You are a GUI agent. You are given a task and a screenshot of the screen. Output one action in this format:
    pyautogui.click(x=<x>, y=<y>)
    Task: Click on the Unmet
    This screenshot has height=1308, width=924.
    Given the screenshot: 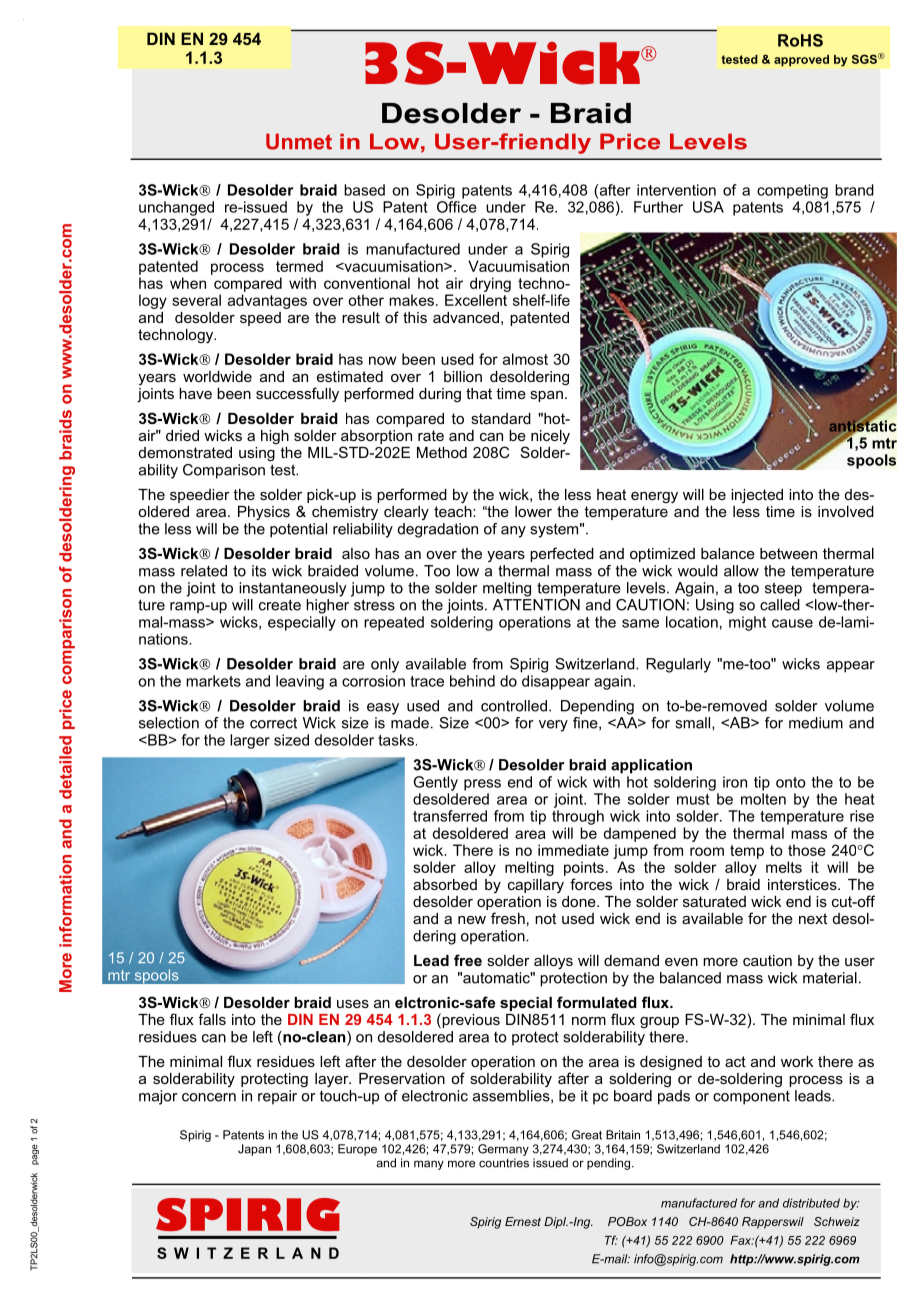 What is the action you would take?
    pyautogui.click(x=299, y=141)
